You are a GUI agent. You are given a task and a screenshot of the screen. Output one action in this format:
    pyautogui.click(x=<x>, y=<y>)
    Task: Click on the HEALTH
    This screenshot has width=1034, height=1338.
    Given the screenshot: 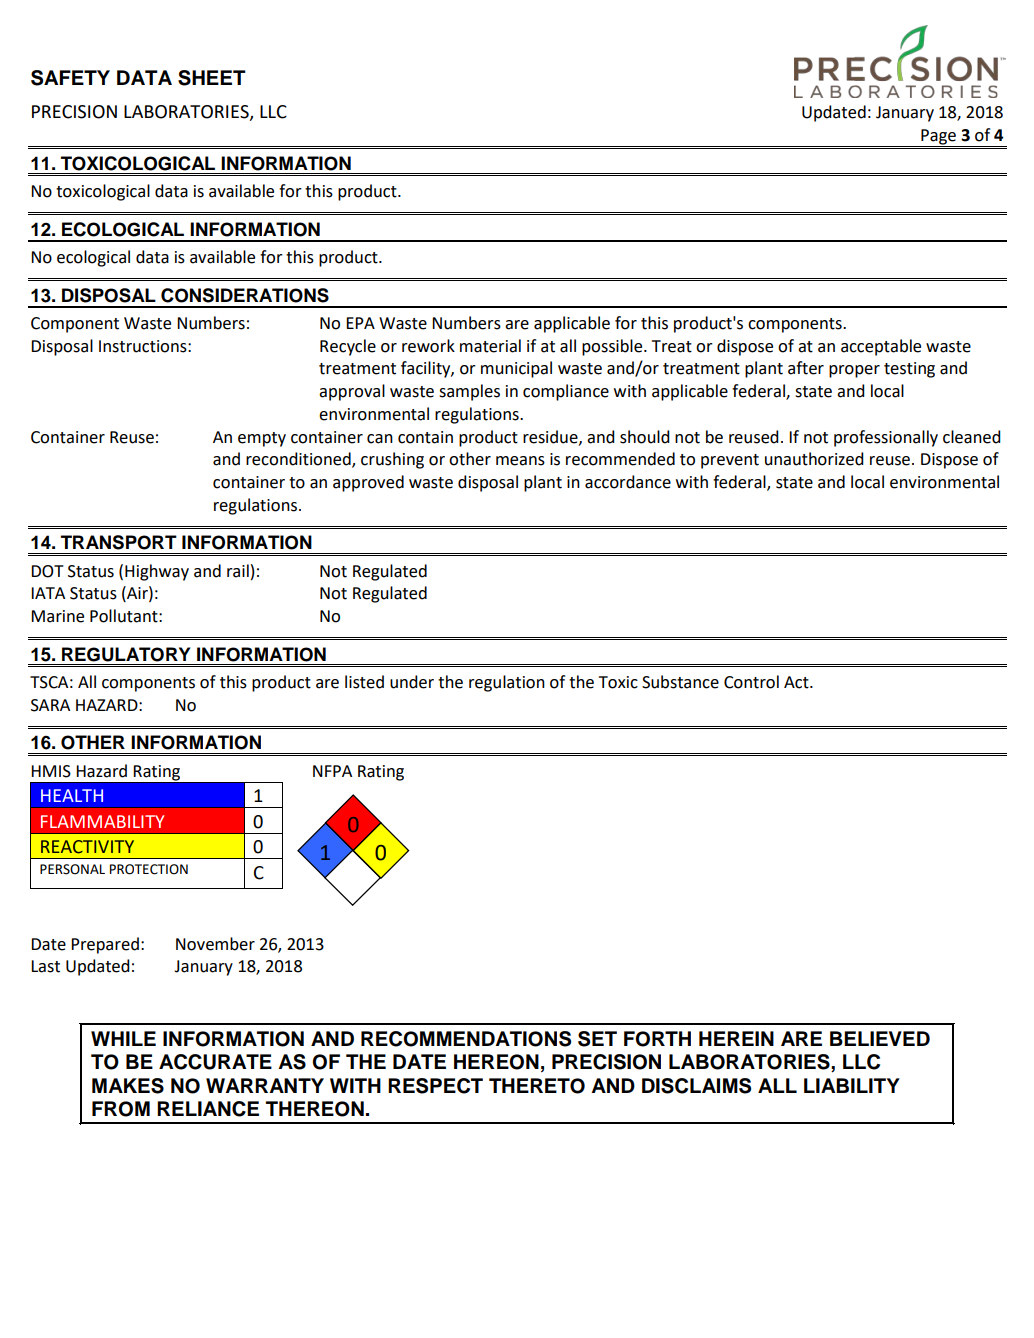 What is the action you would take?
    pyautogui.click(x=72, y=795)
